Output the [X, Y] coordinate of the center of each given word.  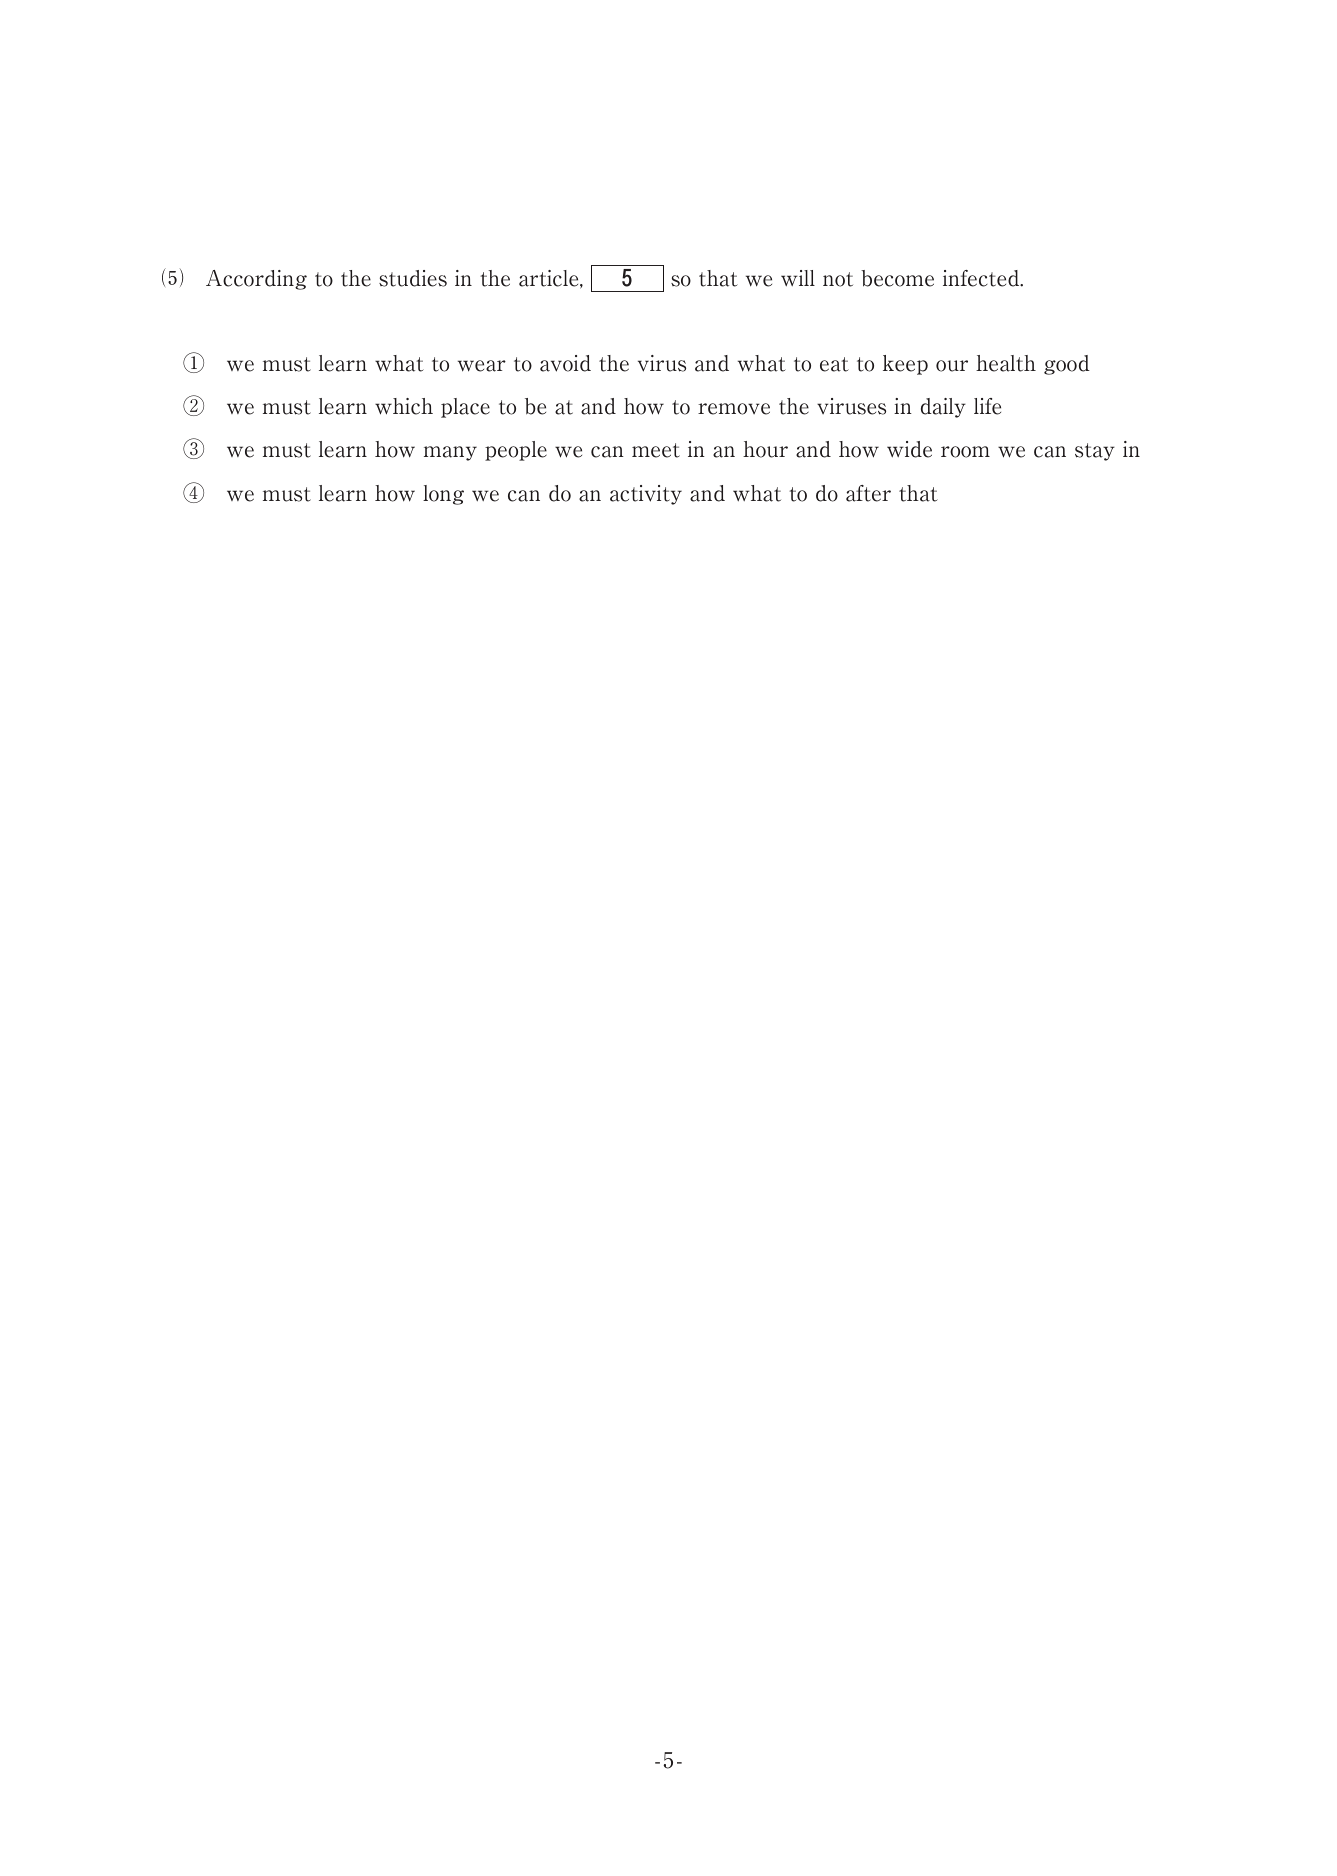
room [965, 452]
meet [656, 450]
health [1006, 363]
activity [646, 495]
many [450, 453]
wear [482, 366]
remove [734, 409]
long [443, 495]
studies [413, 278]
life [987, 406]
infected [982, 278]
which [404, 406]
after [868, 493]
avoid [565, 363]
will [798, 278]
